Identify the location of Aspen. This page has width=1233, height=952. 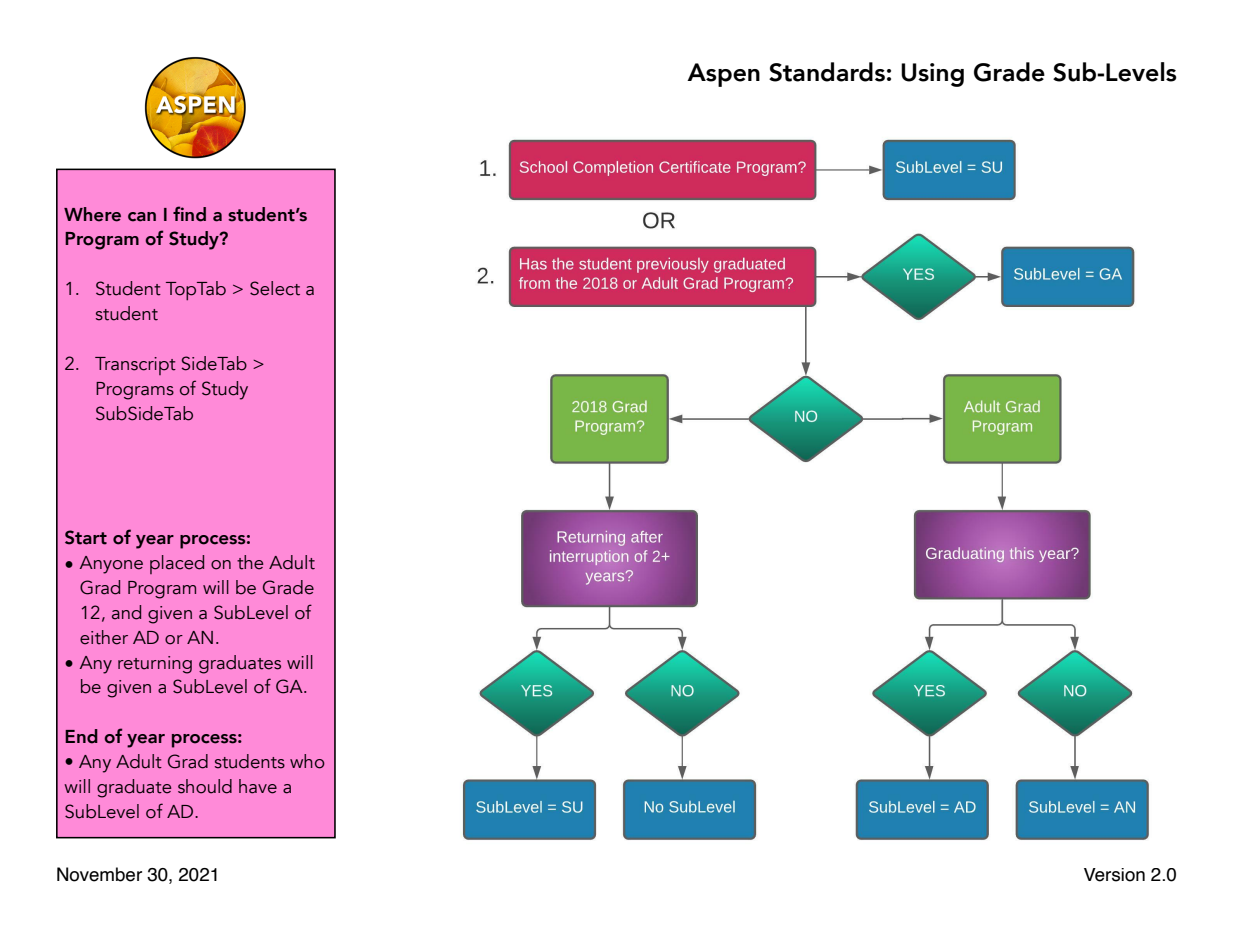
(723, 75).
